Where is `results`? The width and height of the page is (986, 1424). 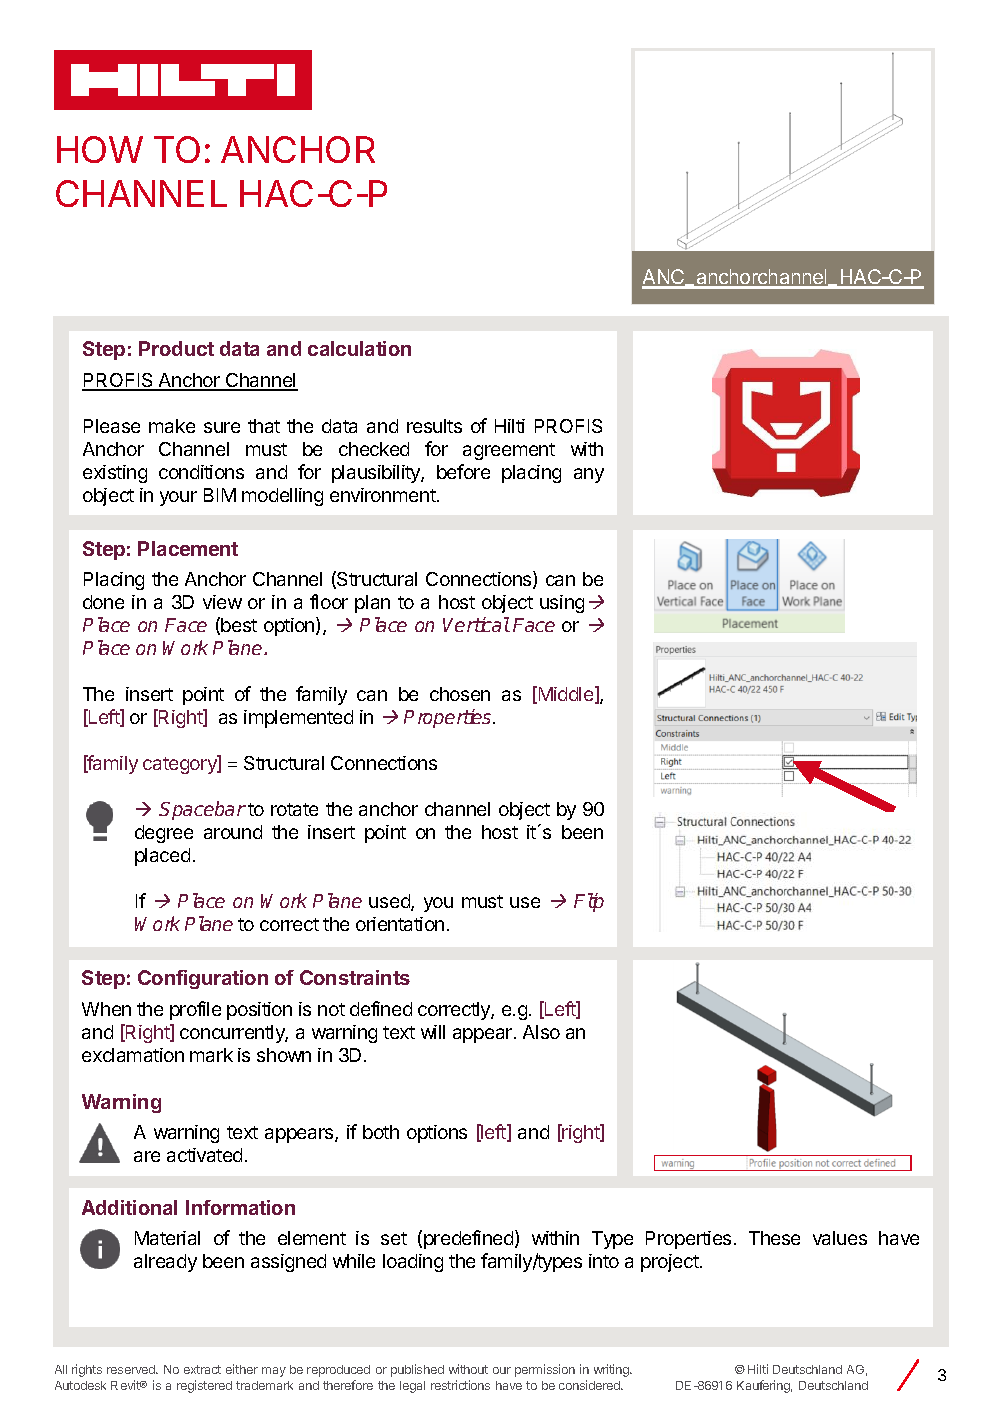
results is located at coordinates (434, 426).
